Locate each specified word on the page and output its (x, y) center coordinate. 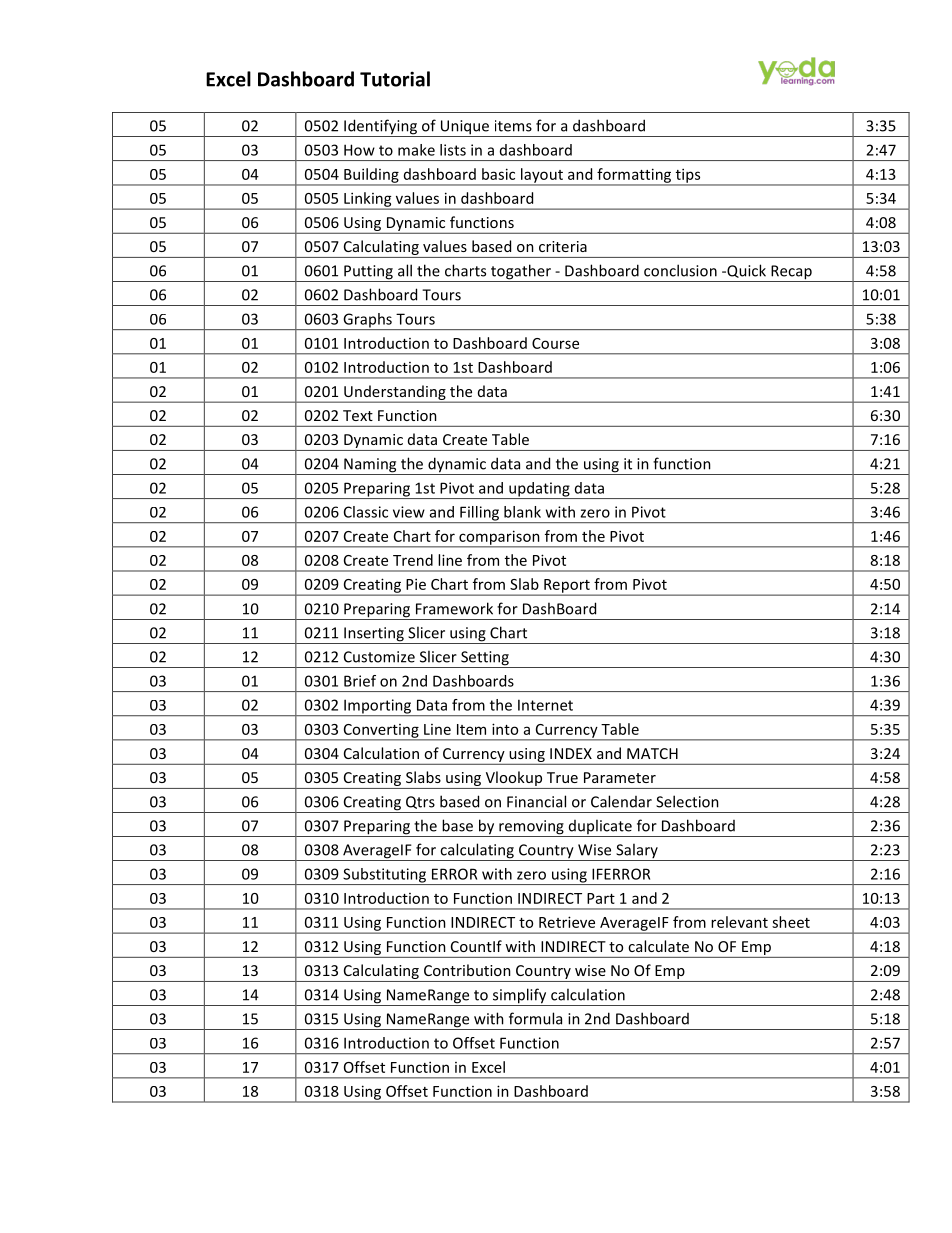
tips (688, 176)
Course (555, 343)
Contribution (467, 970)
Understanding (395, 393)
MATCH (652, 753)
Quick (745, 271)
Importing (378, 707)
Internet (545, 705)
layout (542, 176)
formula (535, 1018)
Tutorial (395, 79)
